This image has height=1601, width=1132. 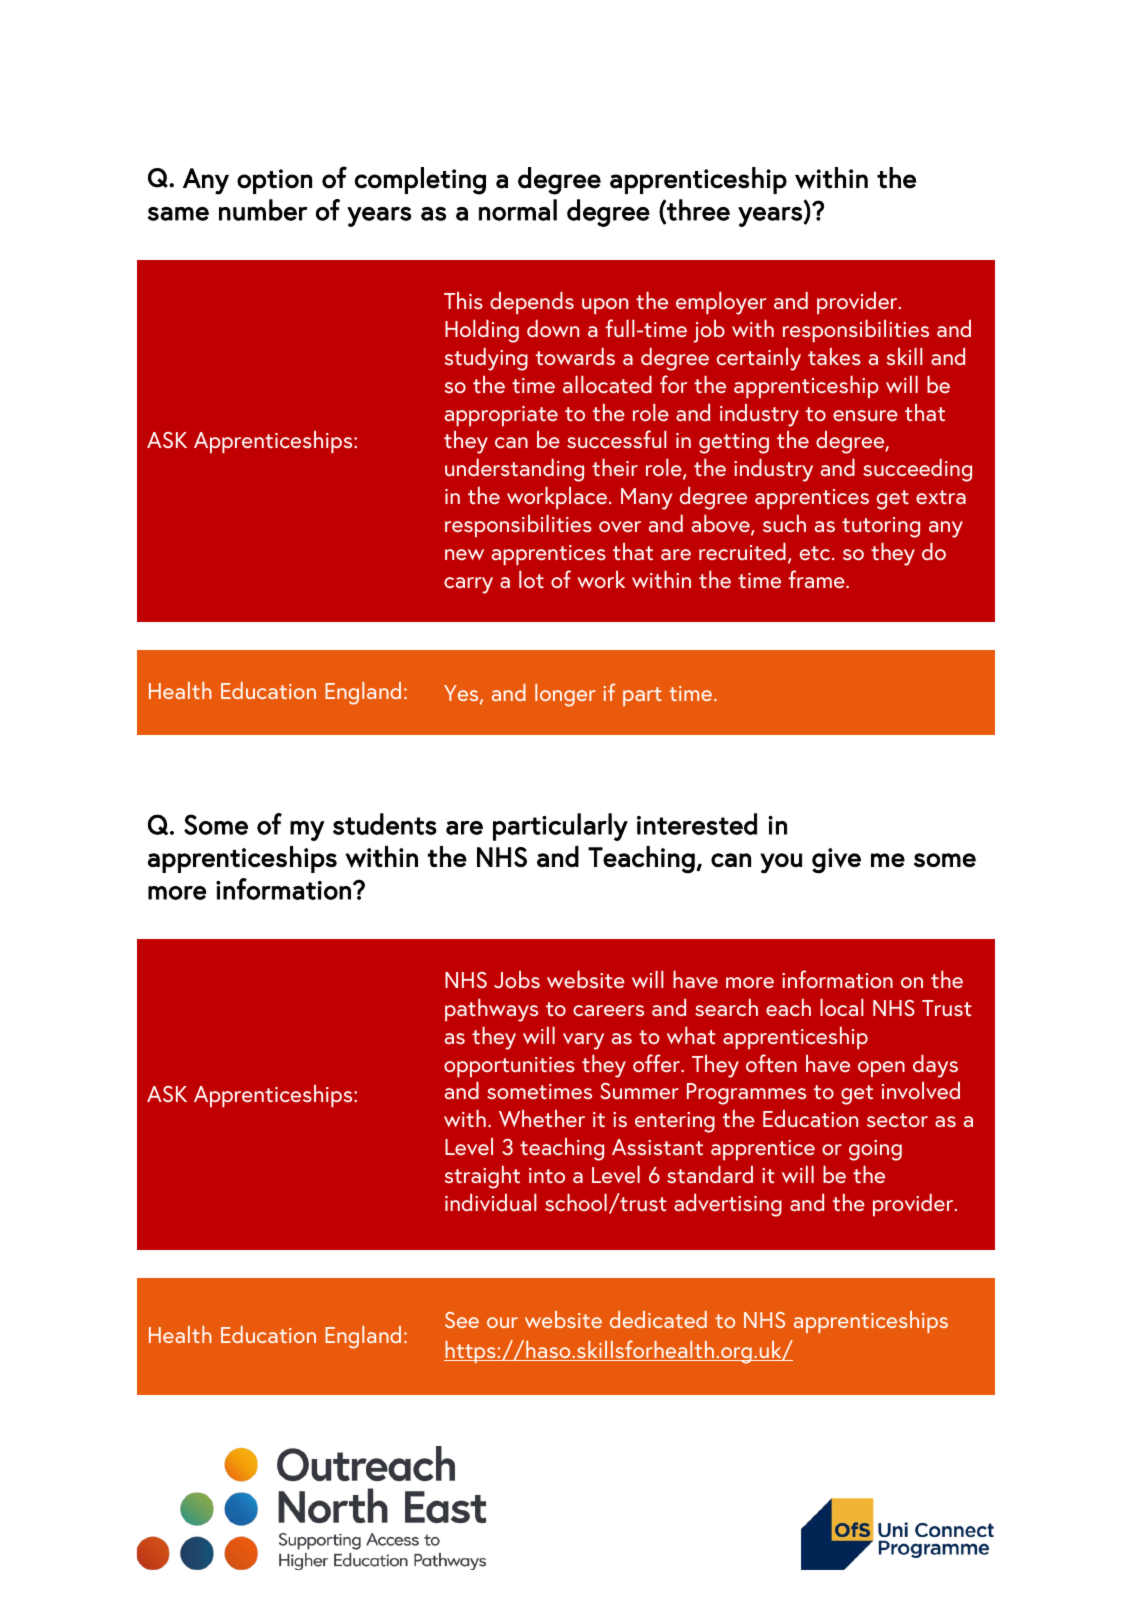 What do you see at coordinates (263, 210) in the image?
I see `number` at bounding box center [263, 210].
